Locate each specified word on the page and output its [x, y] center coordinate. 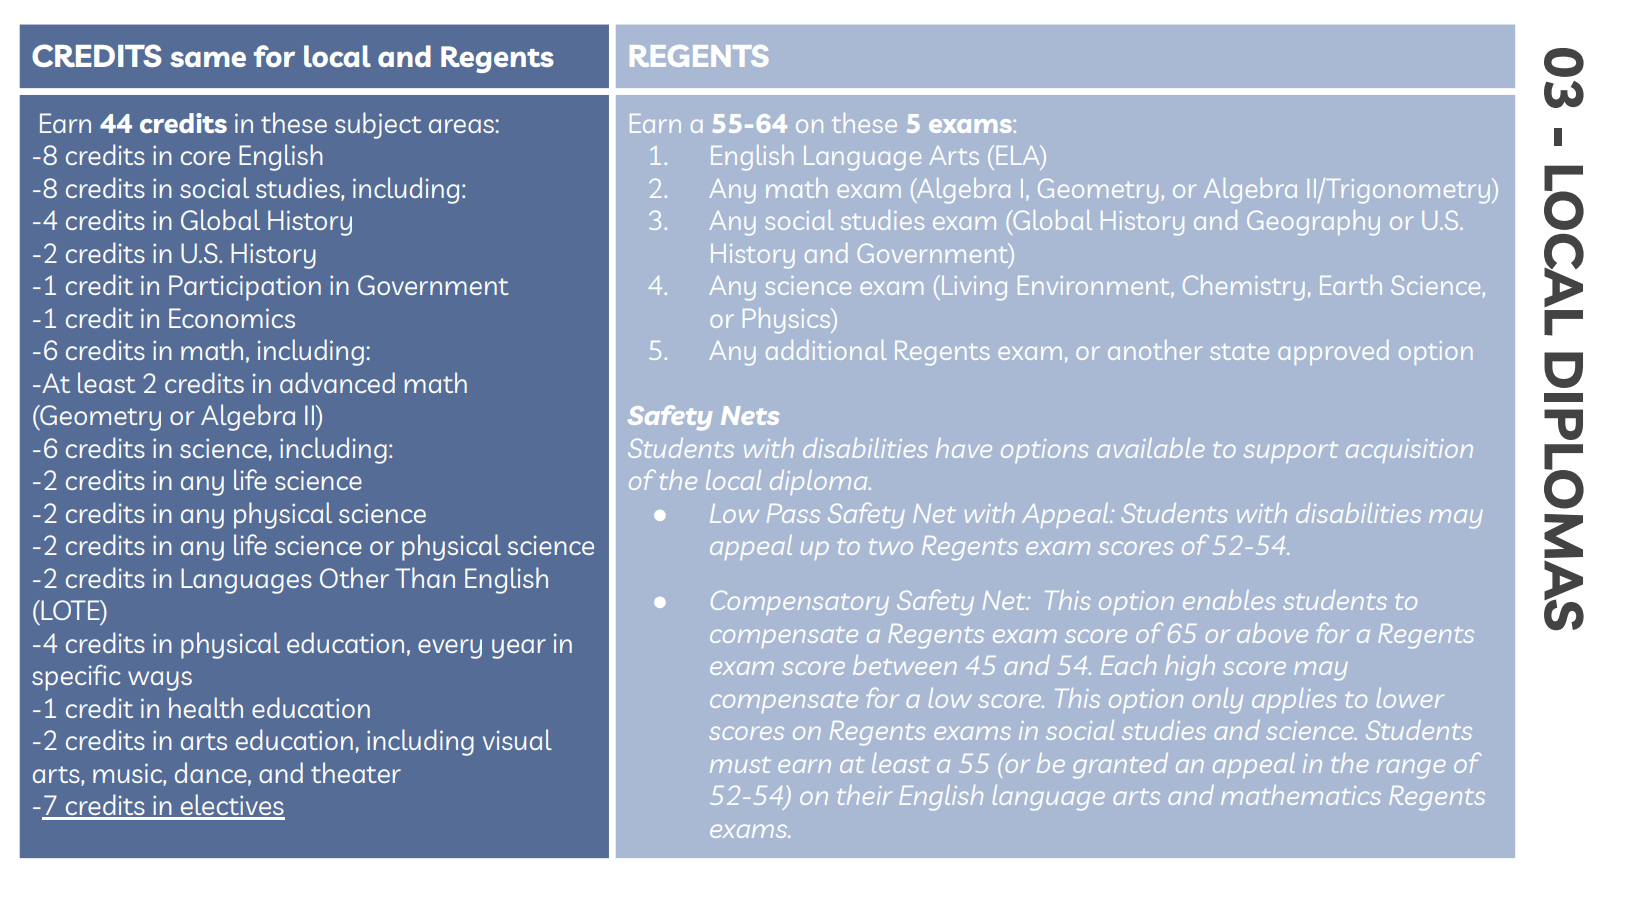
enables [1229, 600]
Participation [245, 288]
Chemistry [1243, 287]
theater [356, 772]
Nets [750, 415]
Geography [1313, 222]
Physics [788, 320]
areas [461, 126]
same [208, 59]
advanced [337, 382]
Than [425, 577]
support [1291, 452]
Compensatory [800, 603]
